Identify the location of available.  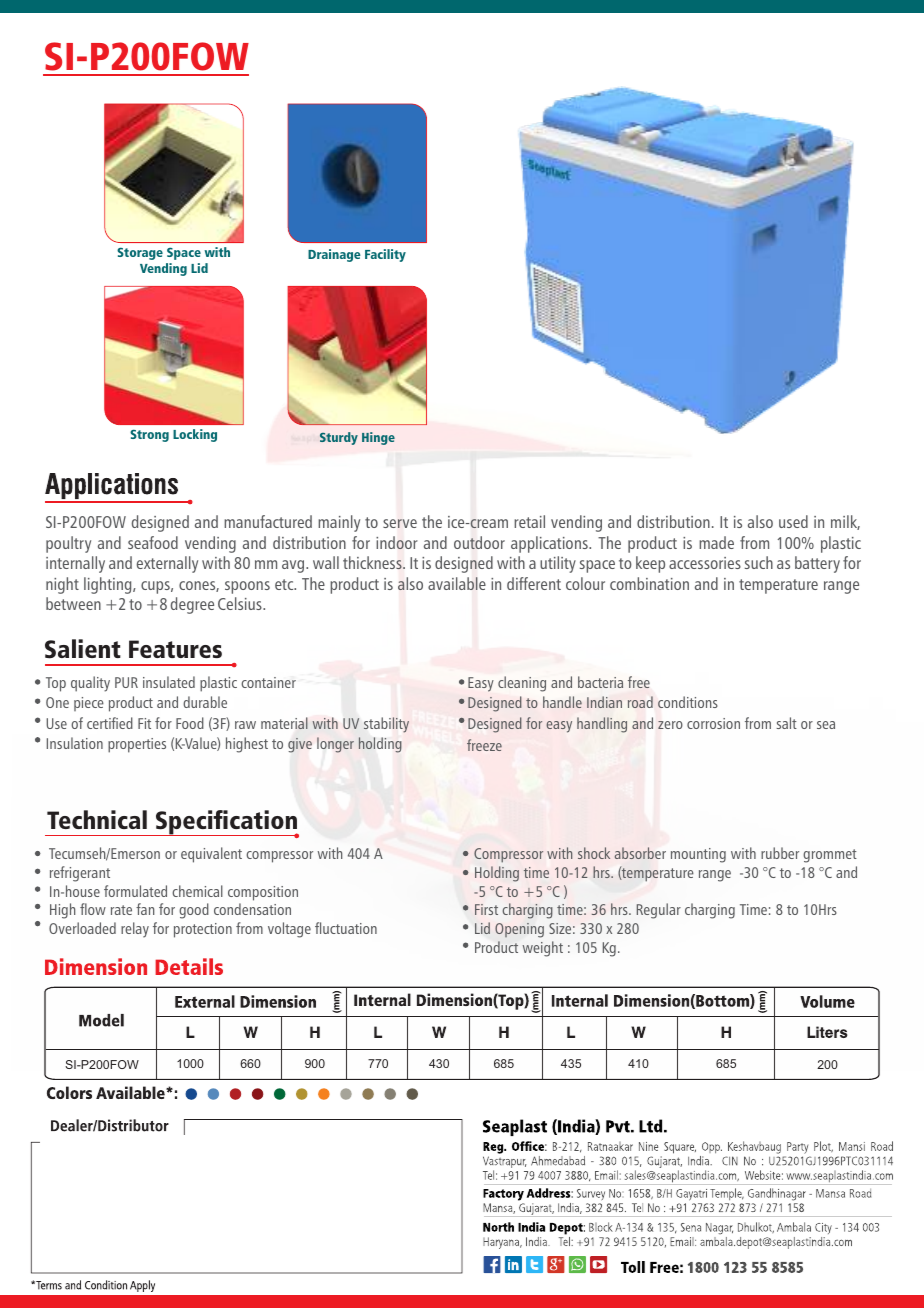
(457, 583).
